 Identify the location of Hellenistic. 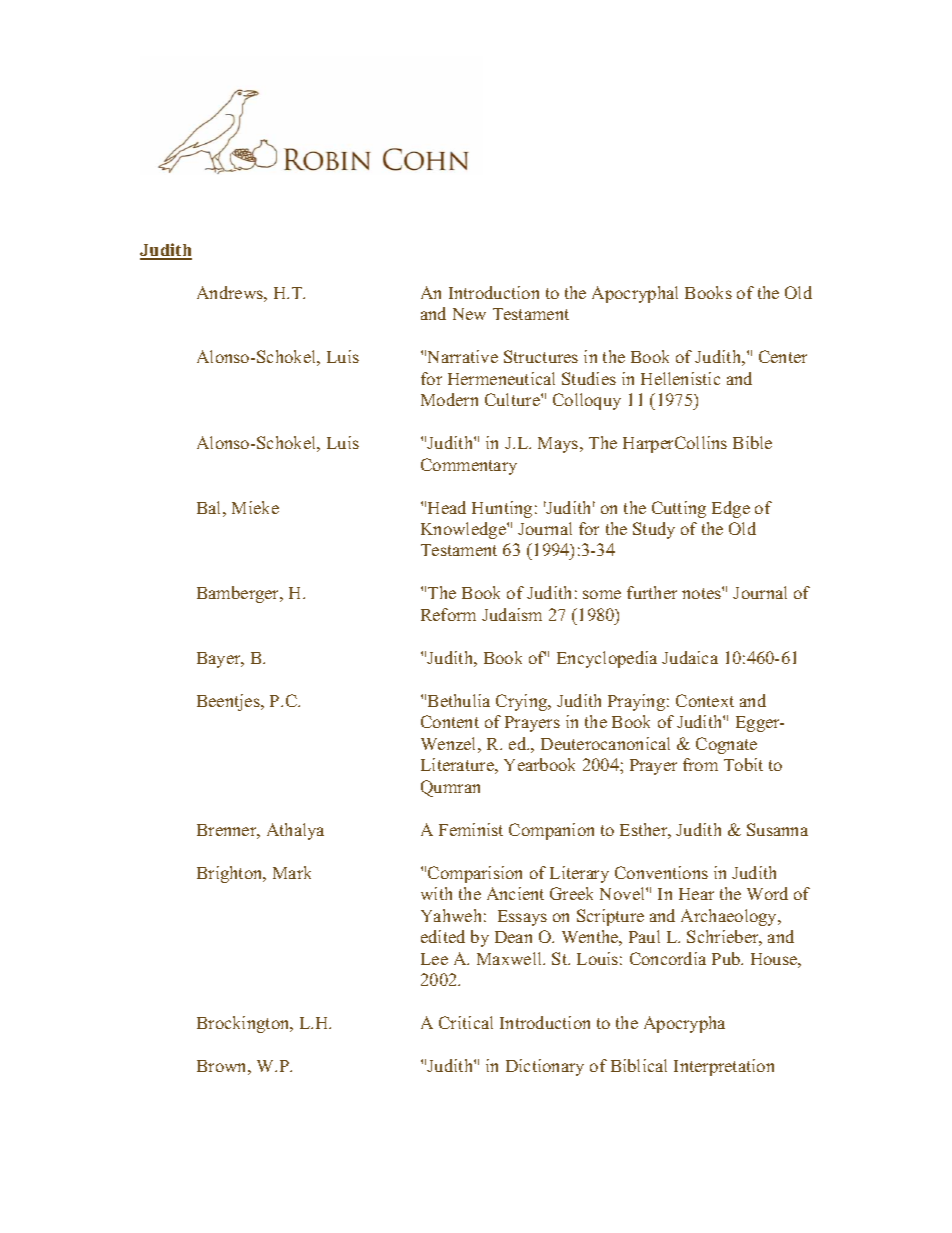
(680, 378).
